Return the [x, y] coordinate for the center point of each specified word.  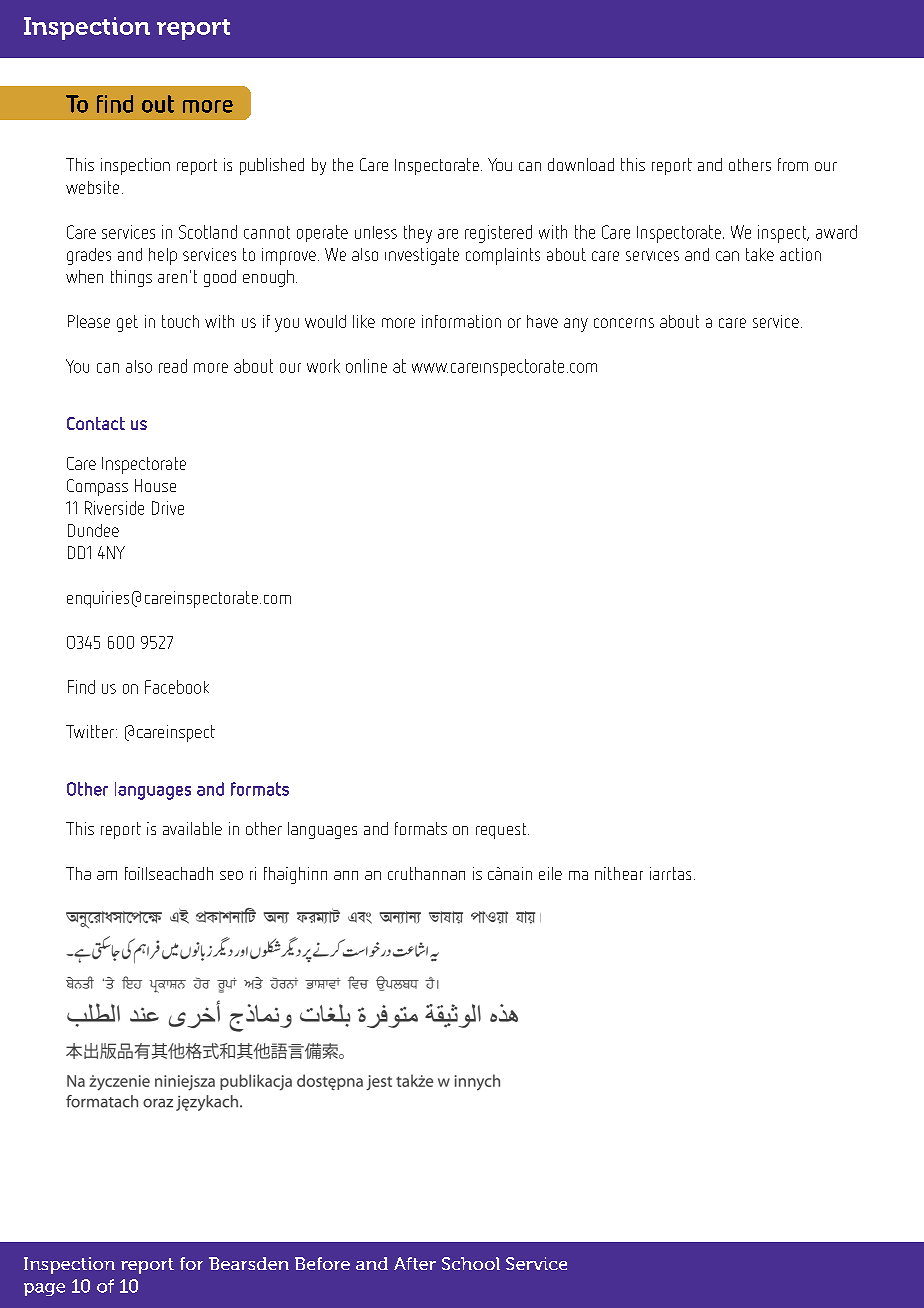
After [415, 1263]
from [793, 164]
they [418, 234]
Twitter [90, 731]
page [44, 1289]
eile [550, 873]
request [502, 831]
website [92, 187]
